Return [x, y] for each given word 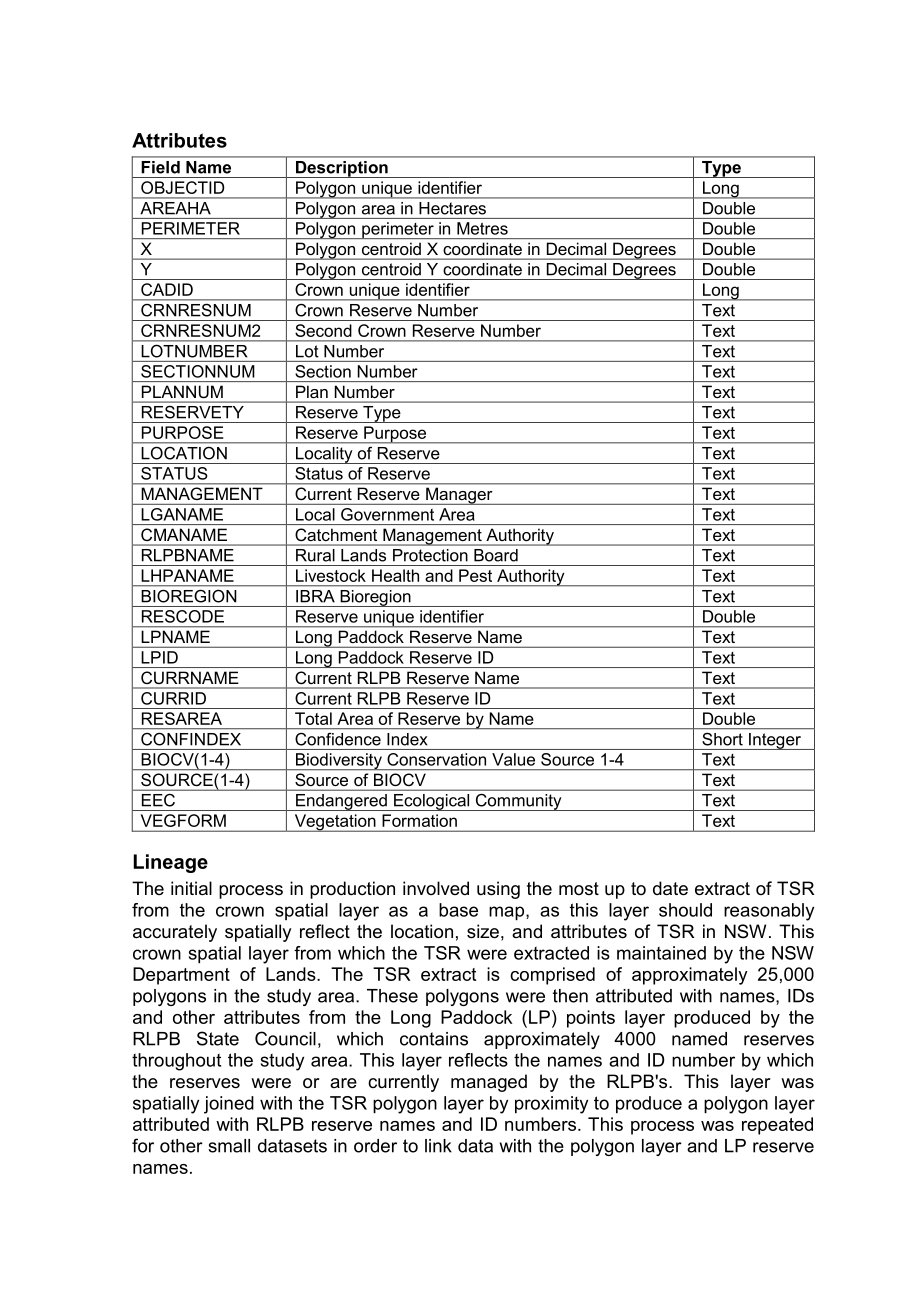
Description [341, 169]
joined [229, 1105]
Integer [775, 741]
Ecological [432, 802]
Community [518, 802]
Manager [459, 496]
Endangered [341, 802]
